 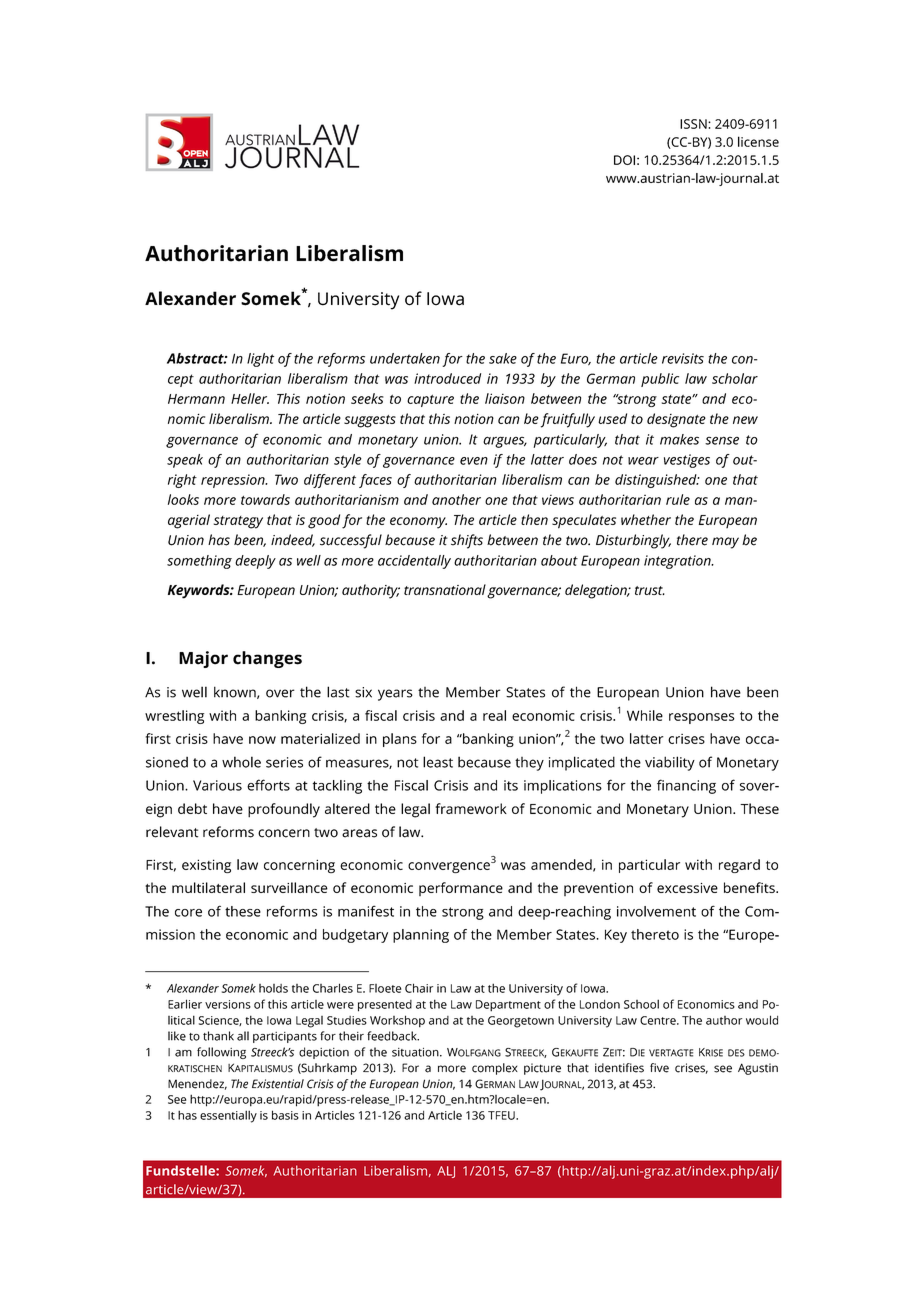 What do you see at coordinates (445, 589) in the page?
I see `transnational` at bounding box center [445, 589].
